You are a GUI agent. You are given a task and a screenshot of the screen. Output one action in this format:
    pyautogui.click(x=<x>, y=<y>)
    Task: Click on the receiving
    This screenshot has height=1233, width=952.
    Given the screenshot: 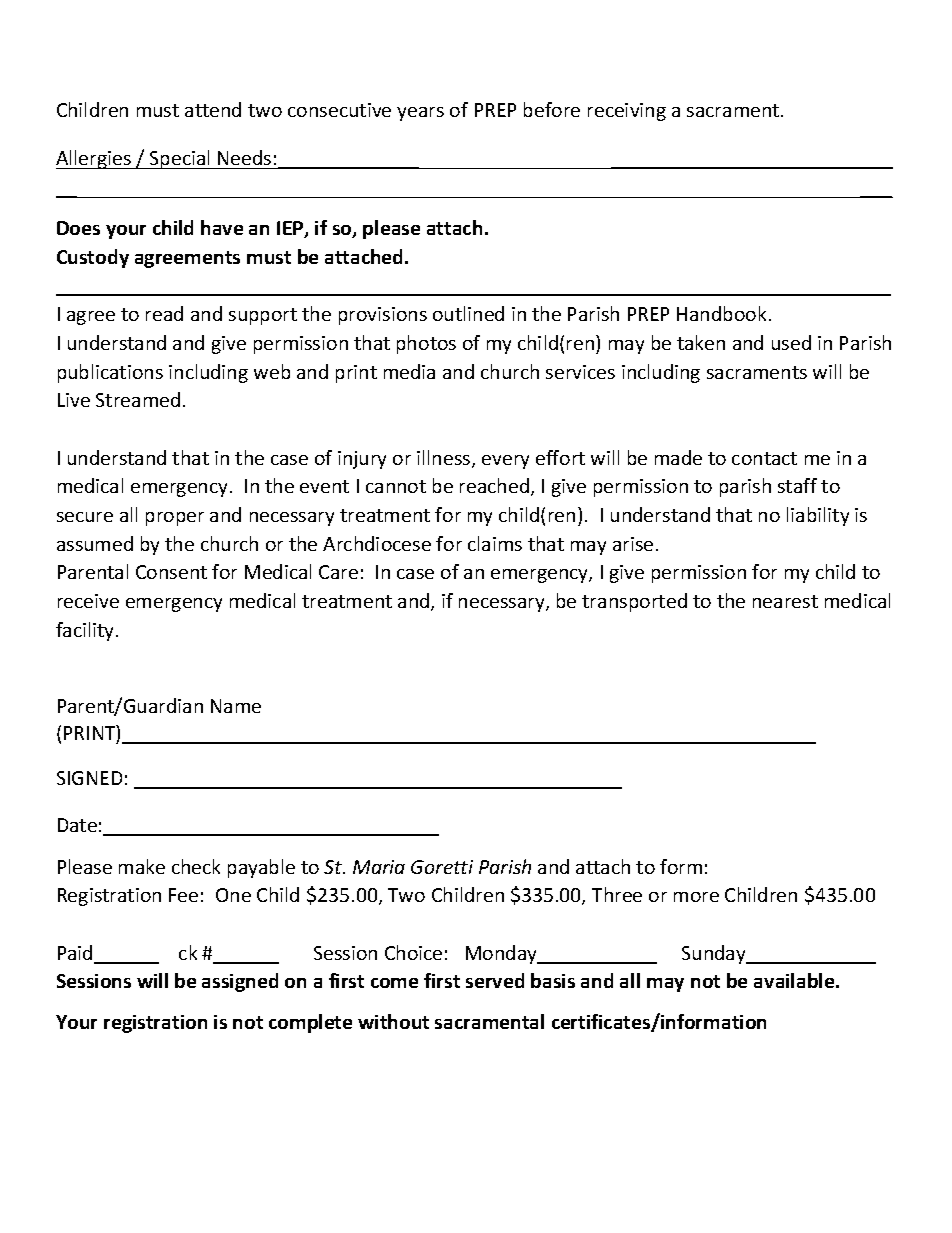 What is the action you would take?
    pyautogui.click(x=627, y=112)
